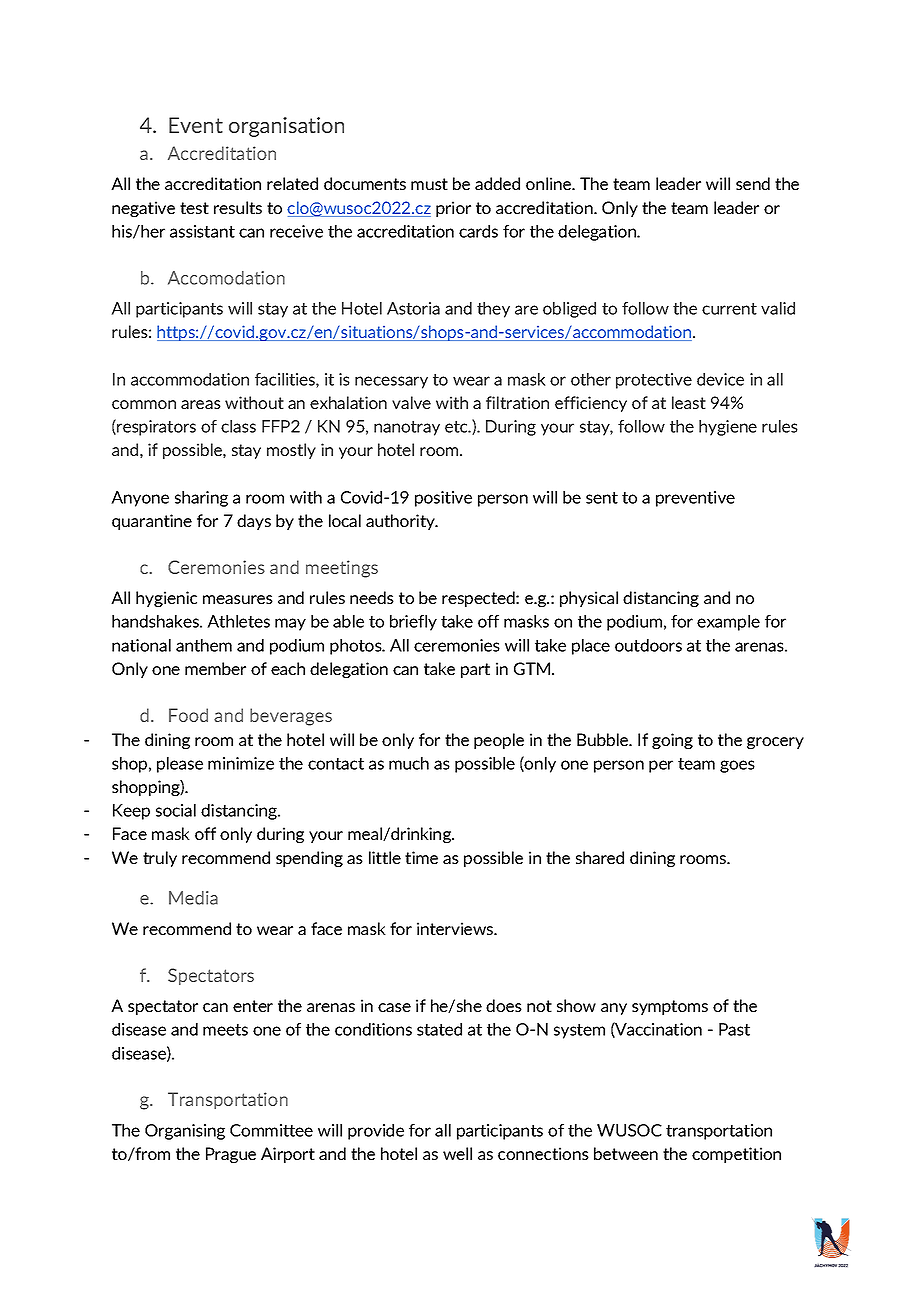 The height and width of the image is (1307, 924). I want to click on must, so click(429, 184).
